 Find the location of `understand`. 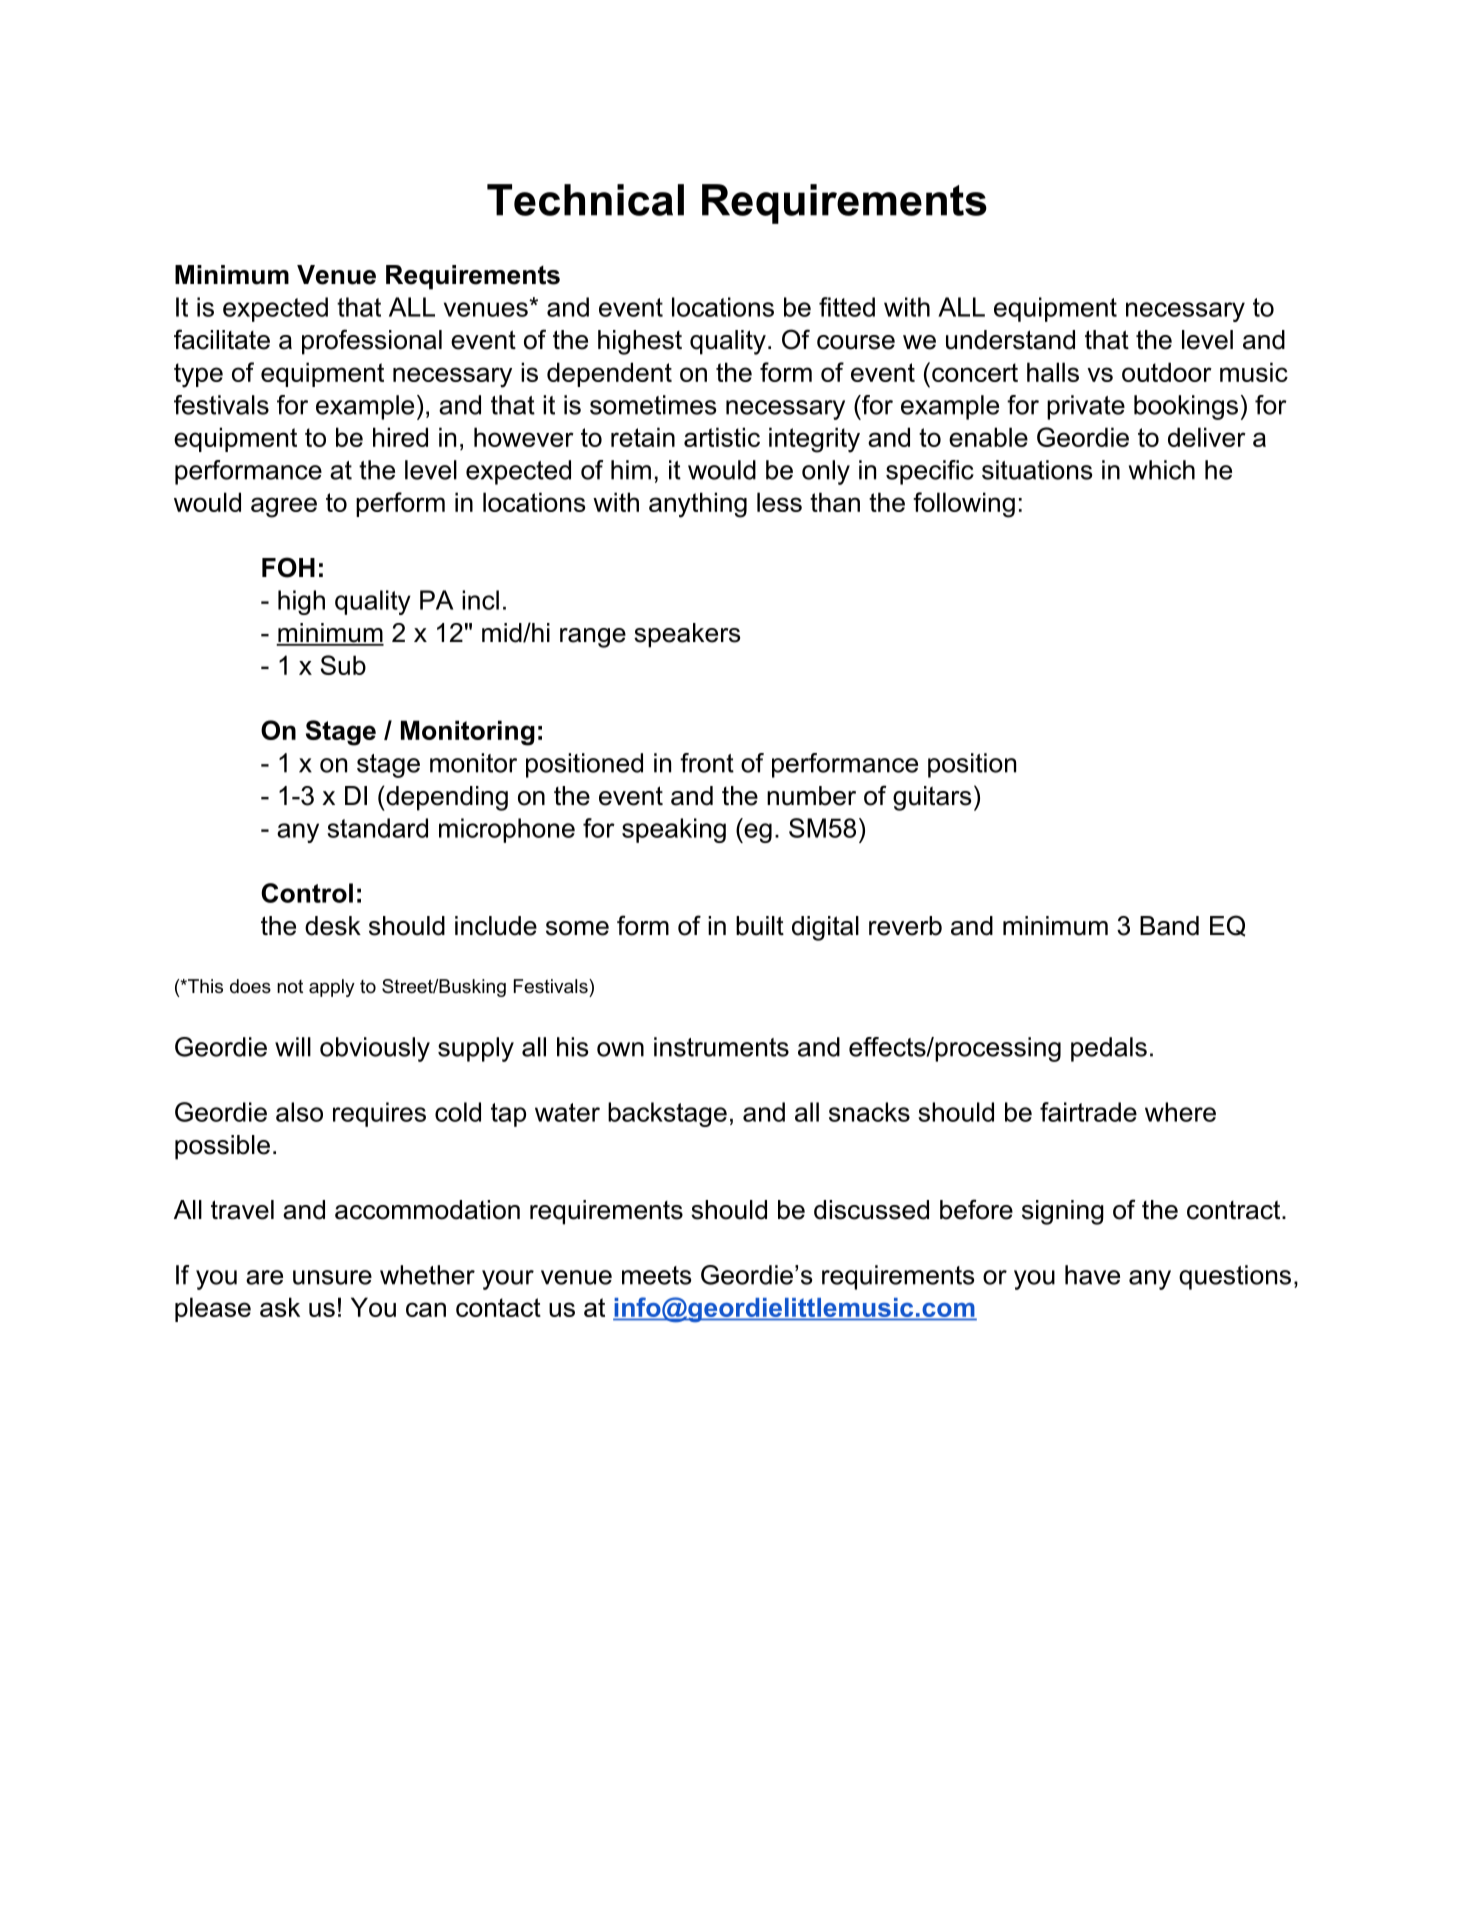

understand is located at coordinates (1010, 340).
